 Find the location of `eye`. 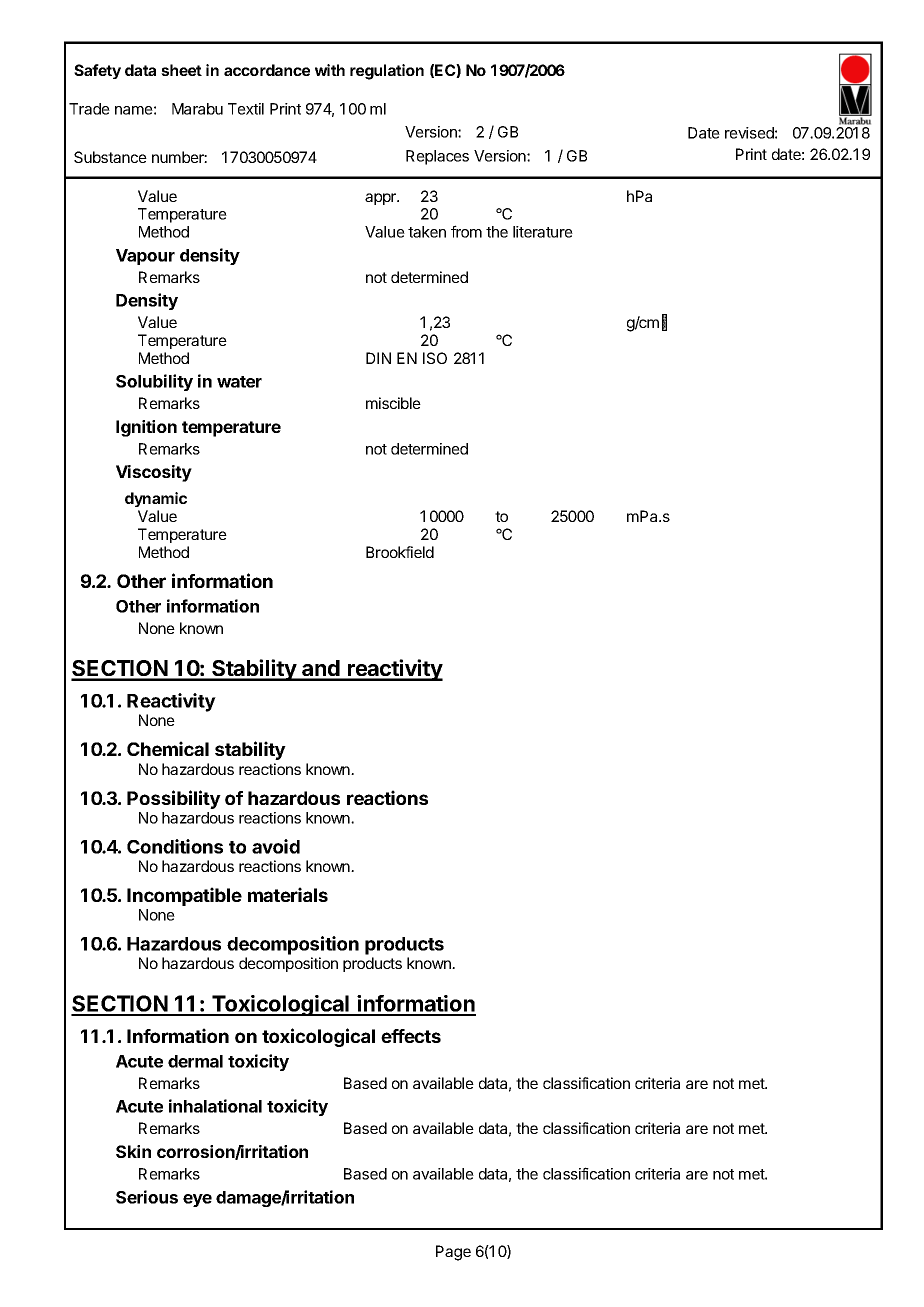

eye is located at coordinates (197, 1200).
